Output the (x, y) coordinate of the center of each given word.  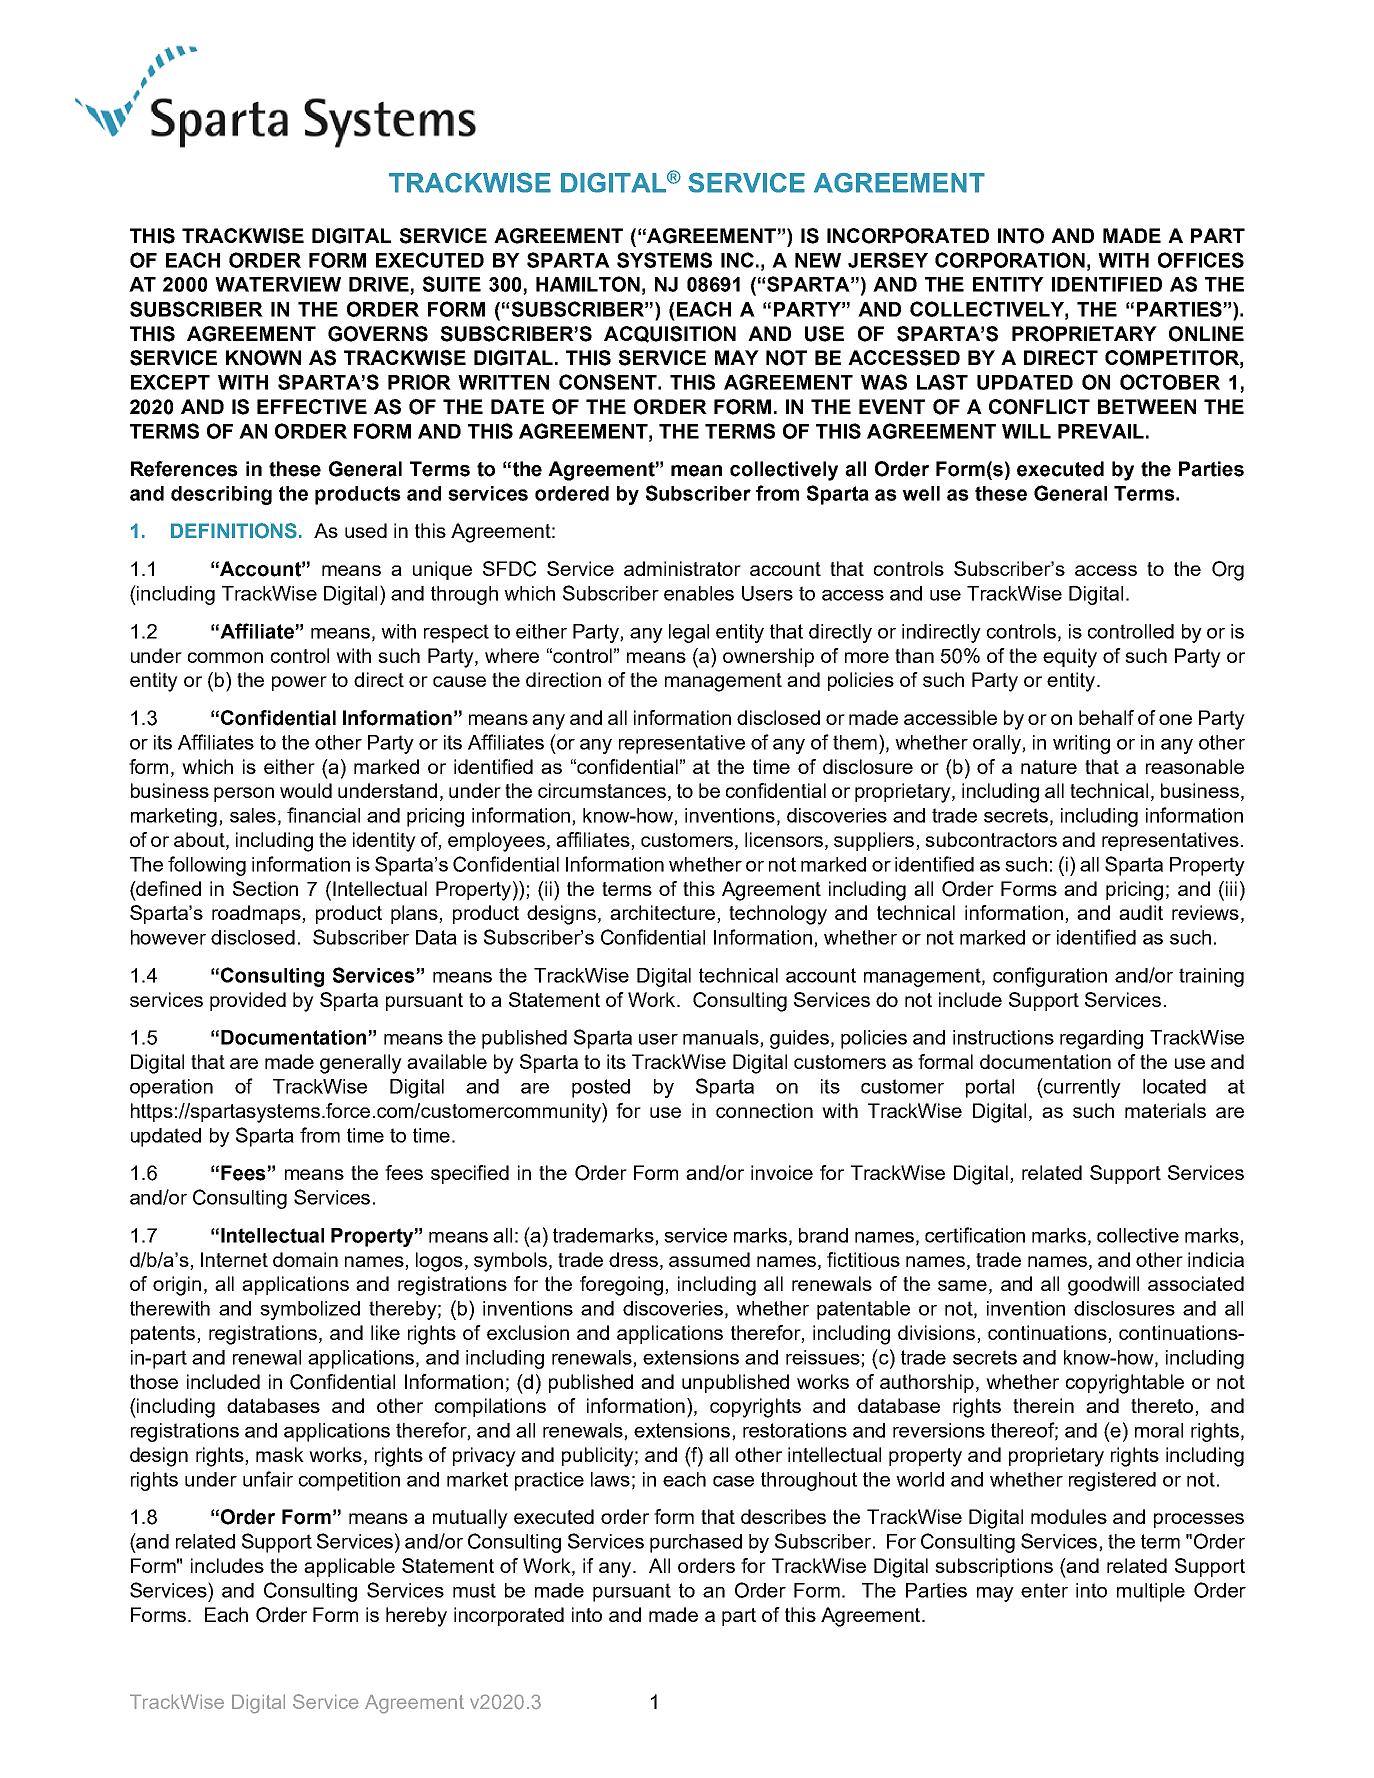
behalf (1106, 717)
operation (171, 1088)
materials (1165, 1110)
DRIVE (380, 285)
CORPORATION (1010, 260)
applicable (349, 1567)
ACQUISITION (670, 334)
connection (764, 1110)
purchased (696, 1543)
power (299, 683)
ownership (768, 657)
